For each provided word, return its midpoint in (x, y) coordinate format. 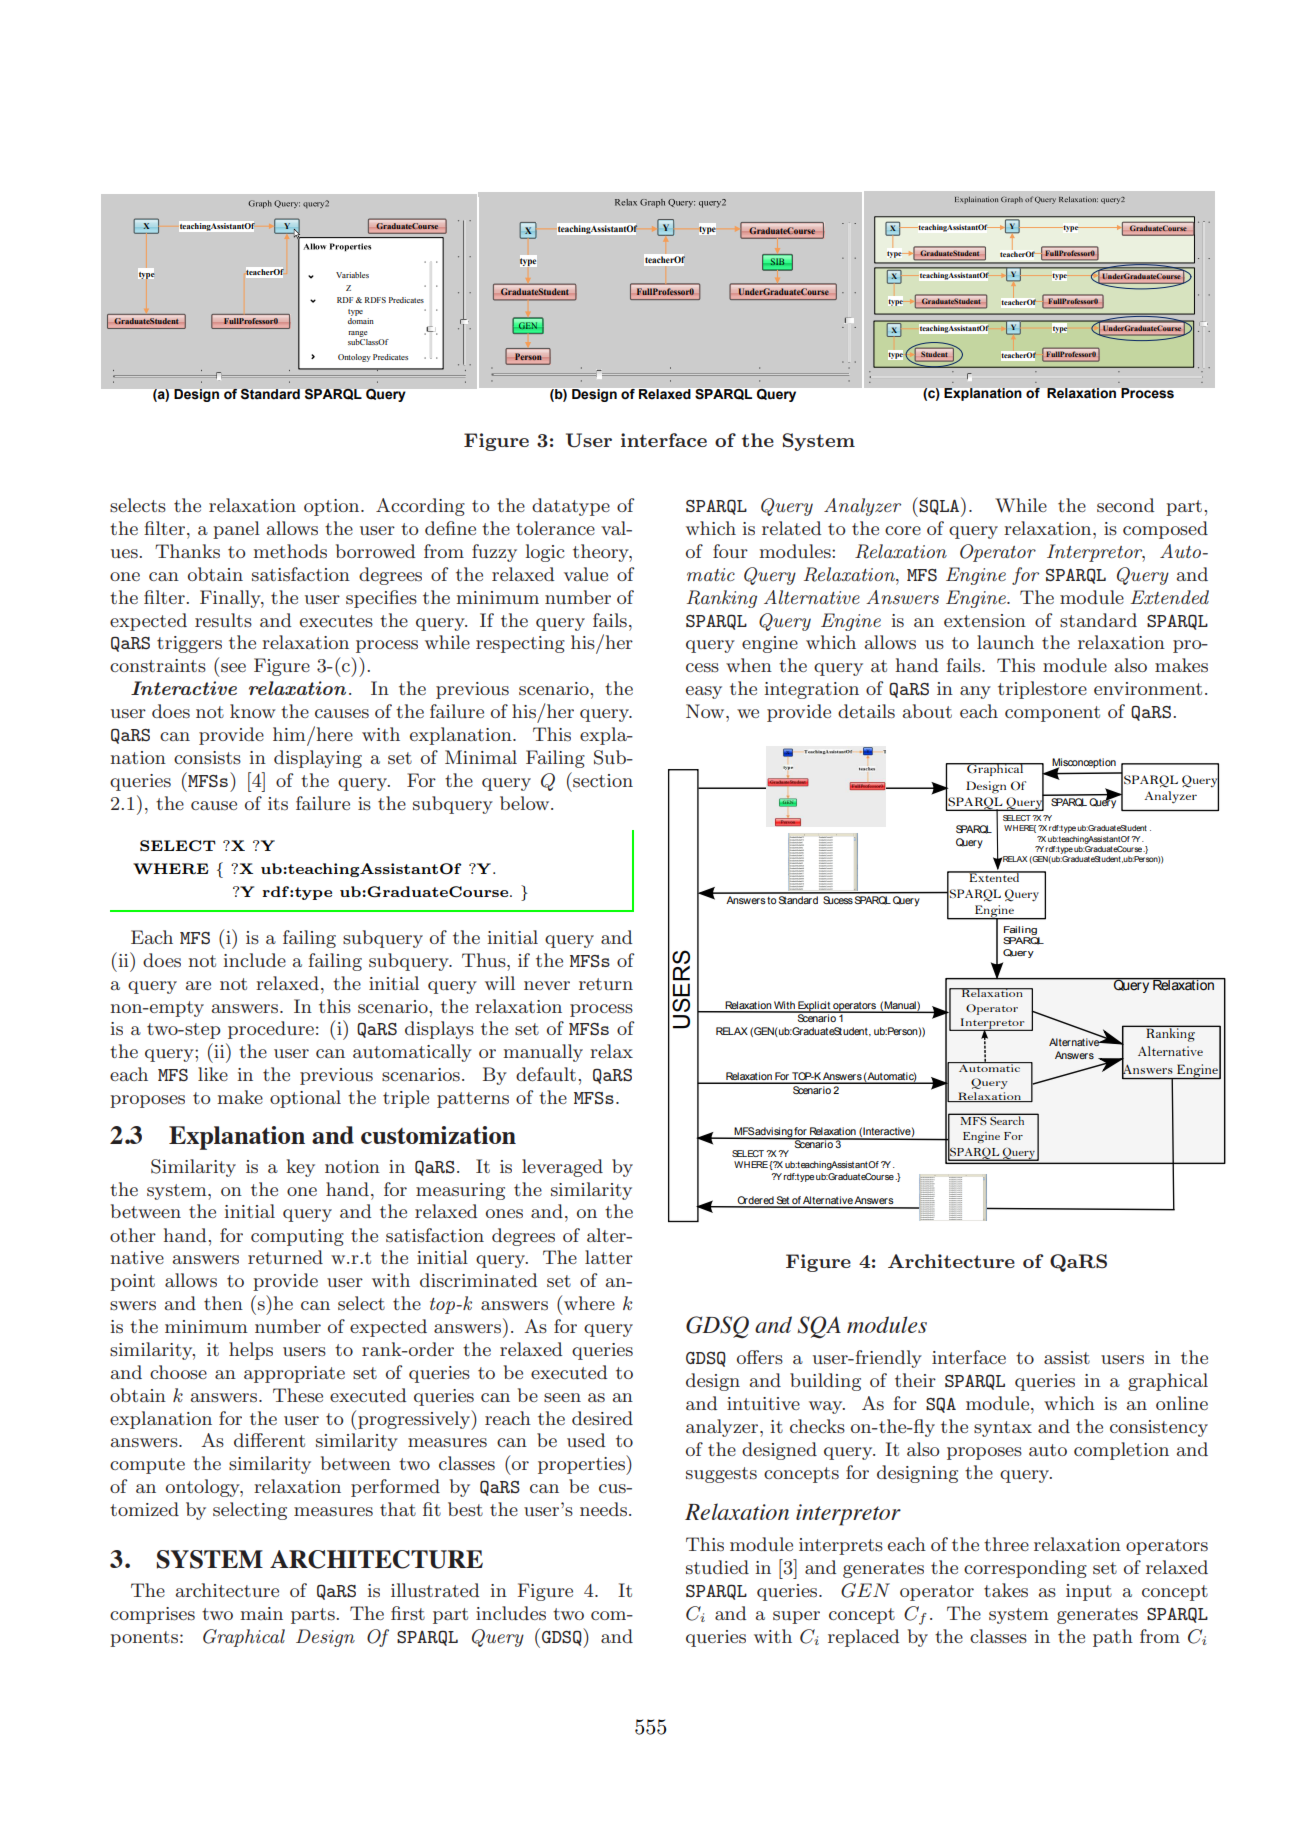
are (198, 985)
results (223, 620)
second (1125, 505)
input (1089, 1592)
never (547, 985)
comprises (152, 1615)
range (357, 334)
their (915, 1380)
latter (609, 1257)
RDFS (375, 300)
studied (717, 1567)
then (223, 1303)
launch (1005, 642)
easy (704, 692)
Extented (994, 876)
